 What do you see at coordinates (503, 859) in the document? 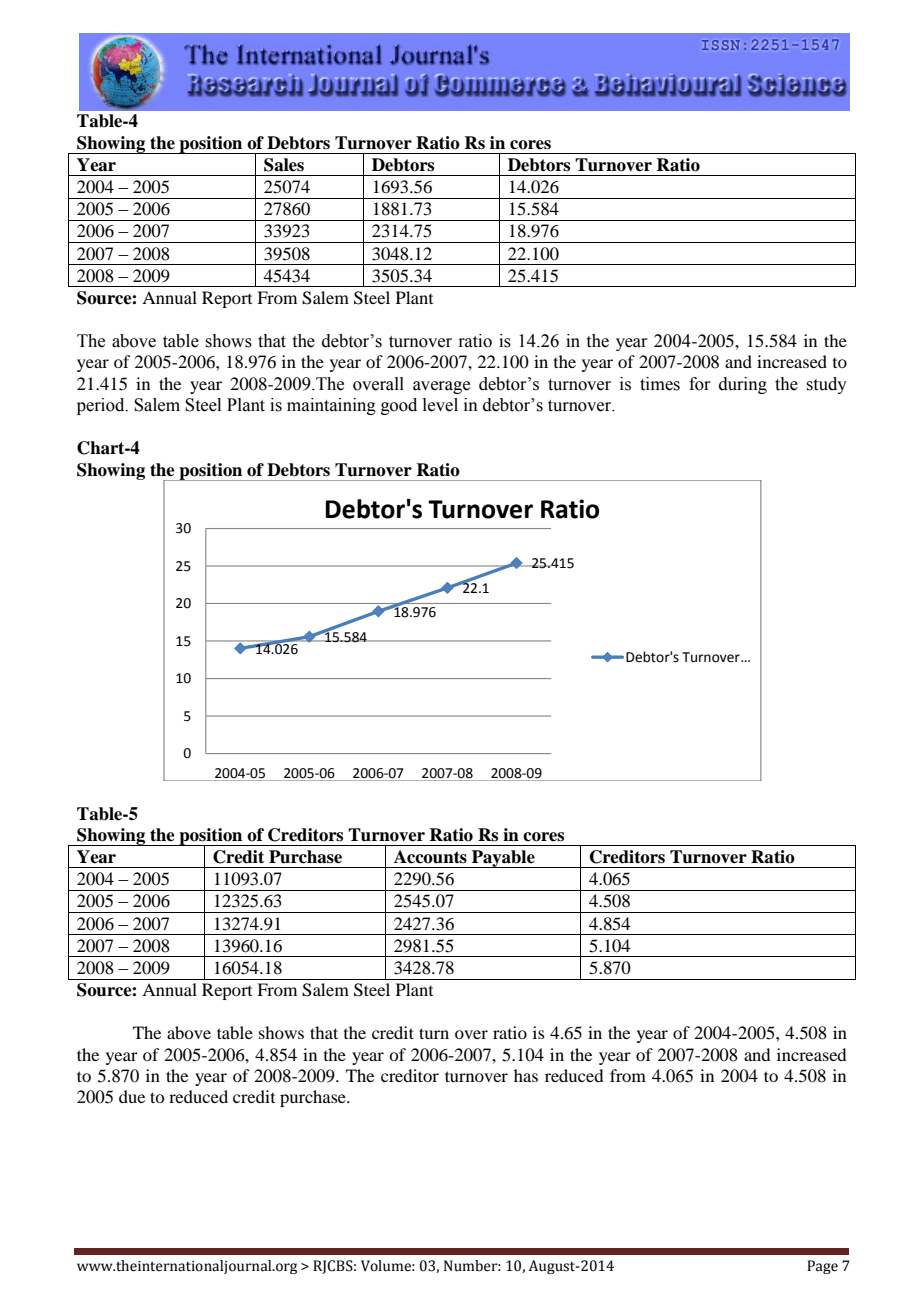
I see `Payable` at bounding box center [503, 859].
